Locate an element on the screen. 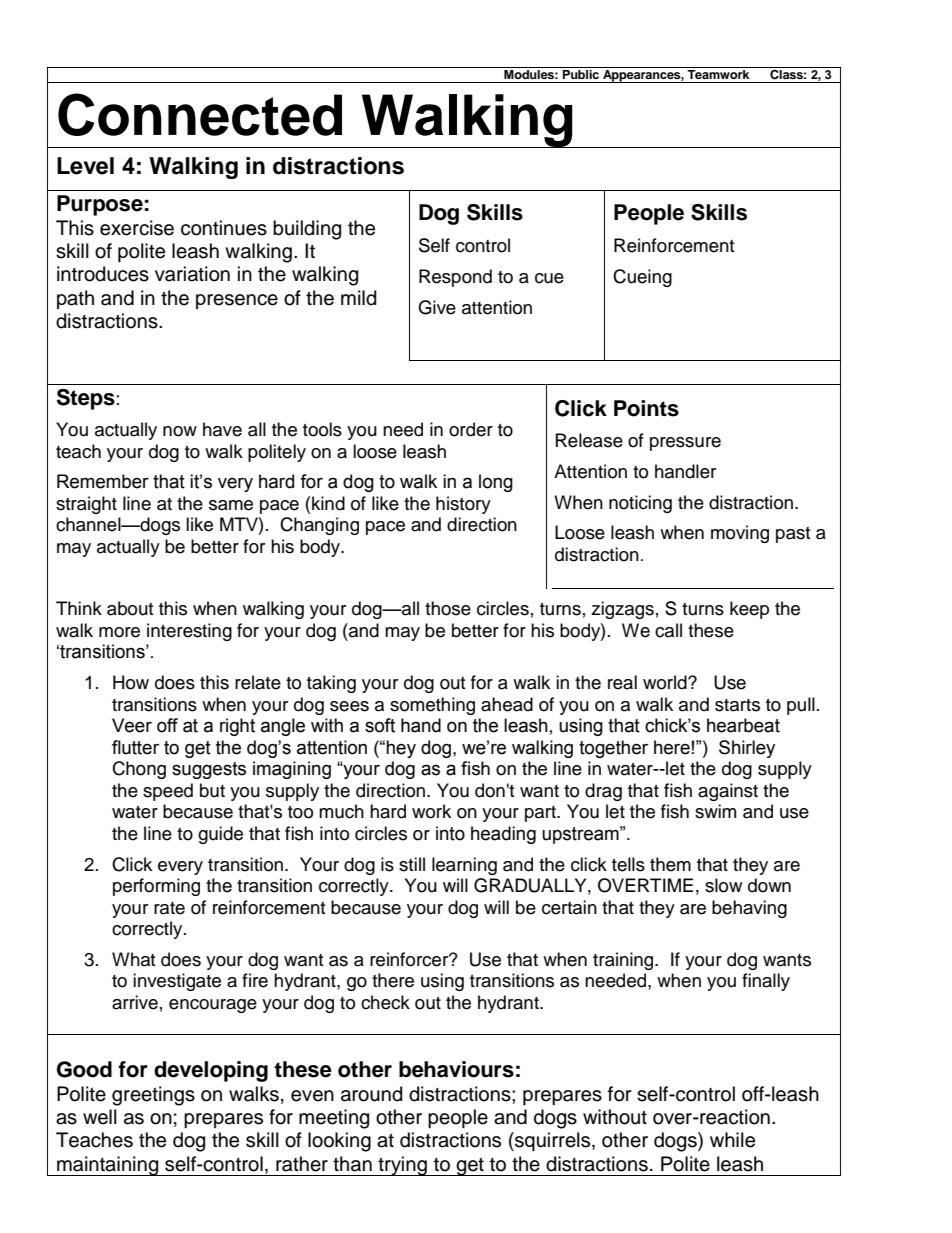 This screenshot has width=952, height=1233. Give is located at coordinates (437, 307).
